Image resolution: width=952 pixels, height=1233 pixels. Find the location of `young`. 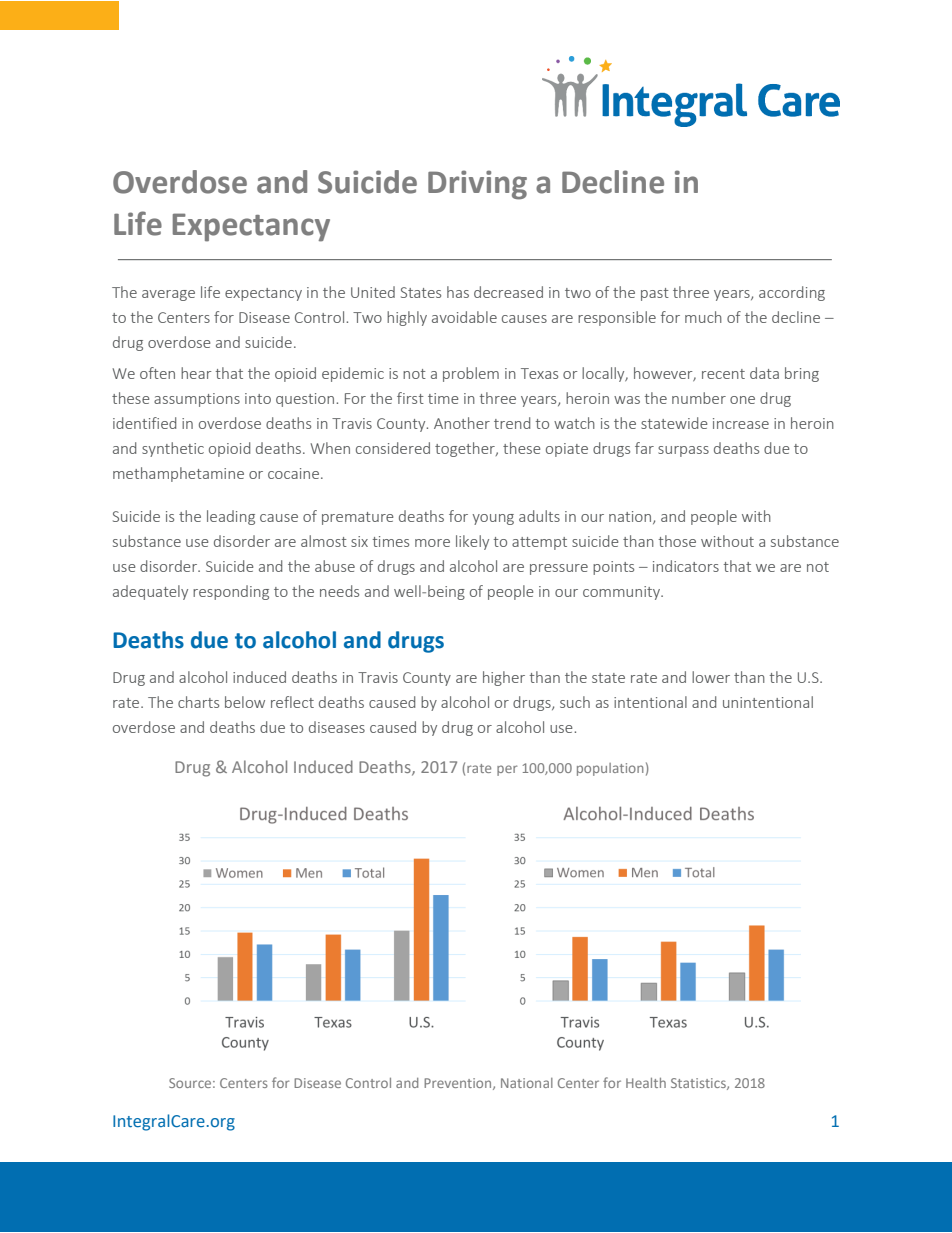

young is located at coordinates (493, 519).
